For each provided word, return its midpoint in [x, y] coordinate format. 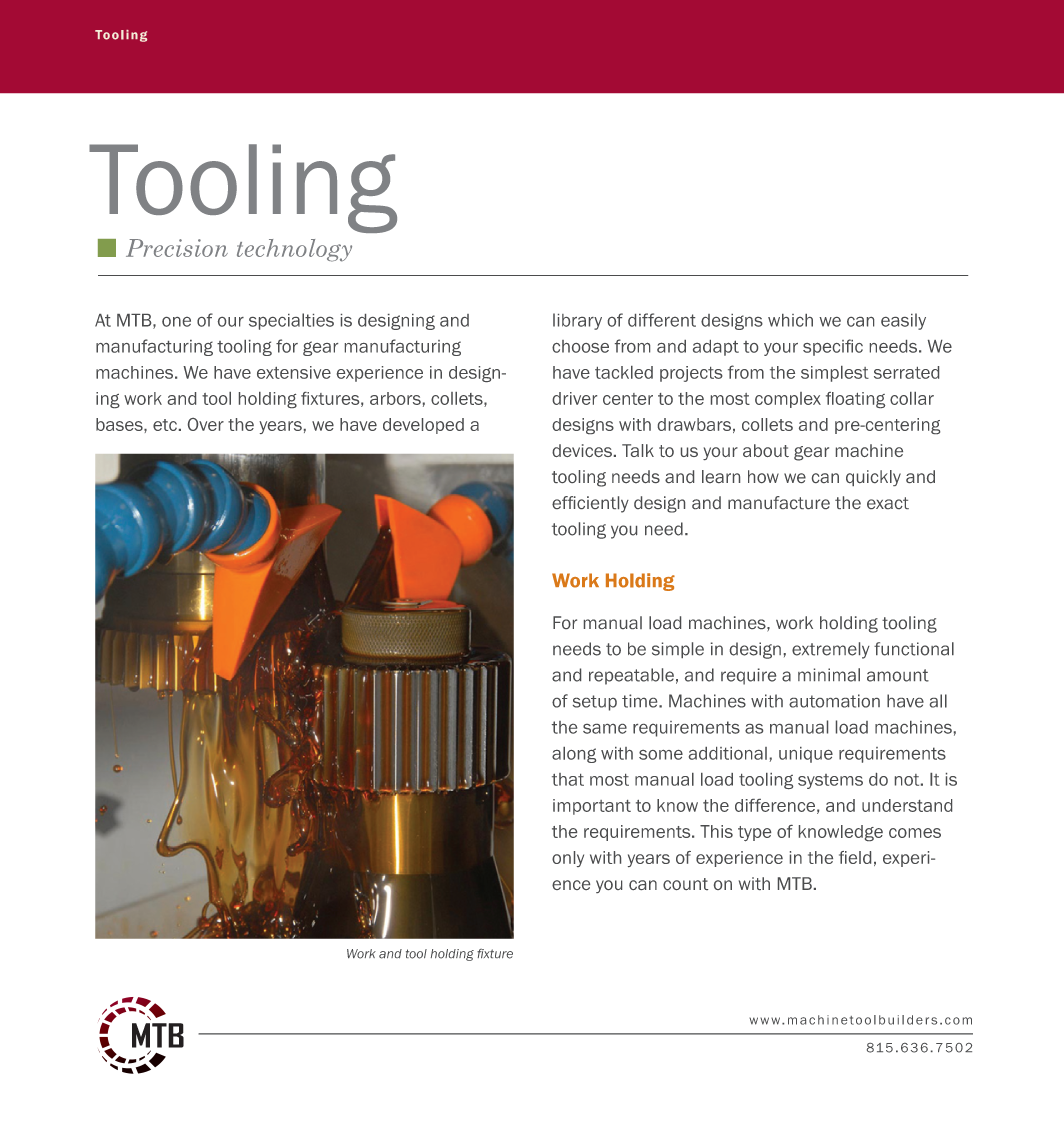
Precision [177, 248]
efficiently [590, 504]
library [577, 321]
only [568, 859]
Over [206, 424]
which [790, 320]
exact [888, 503]
